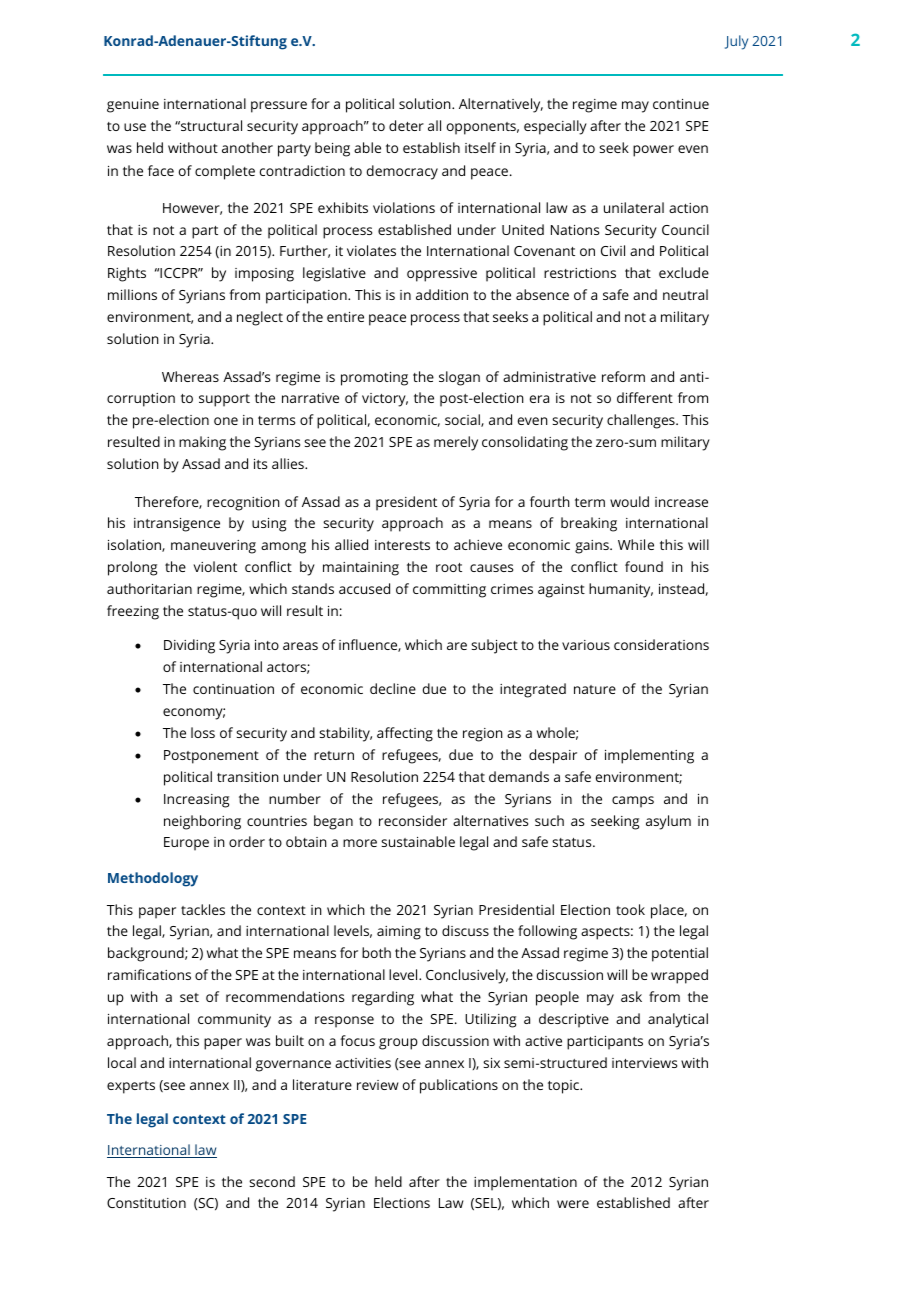 The image size is (924, 1308). Describe the element at coordinates (413, 820) in the page. I see `reconsider` at that location.
